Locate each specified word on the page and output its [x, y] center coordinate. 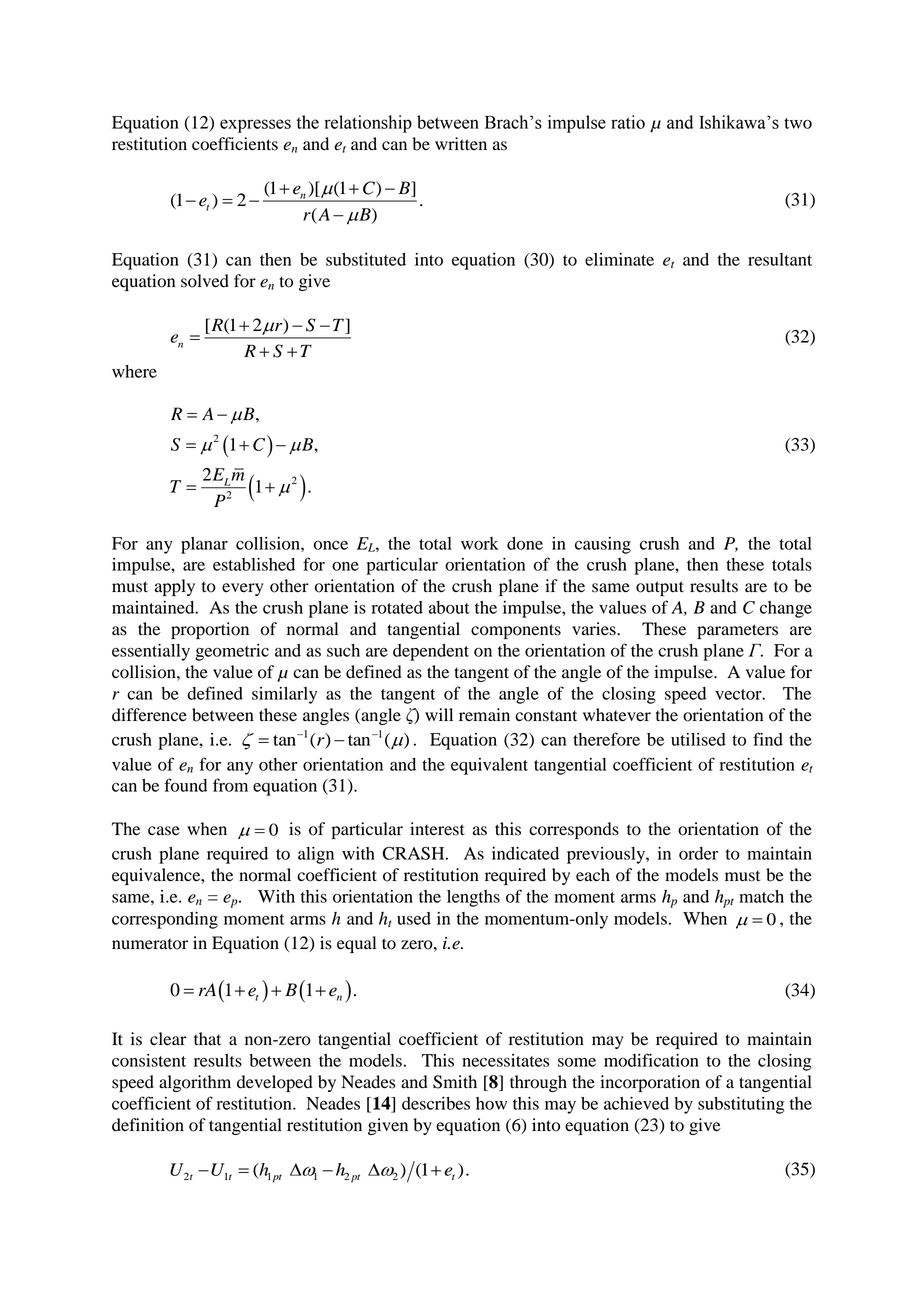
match [761, 896]
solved [205, 281]
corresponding [165, 920]
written [461, 144]
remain [484, 715]
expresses [255, 126]
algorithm [195, 1083]
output [660, 588]
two [798, 123]
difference [149, 715]
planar [204, 545]
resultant [780, 259]
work [480, 543]
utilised [698, 739]
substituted [366, 259]
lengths [473, 898]
